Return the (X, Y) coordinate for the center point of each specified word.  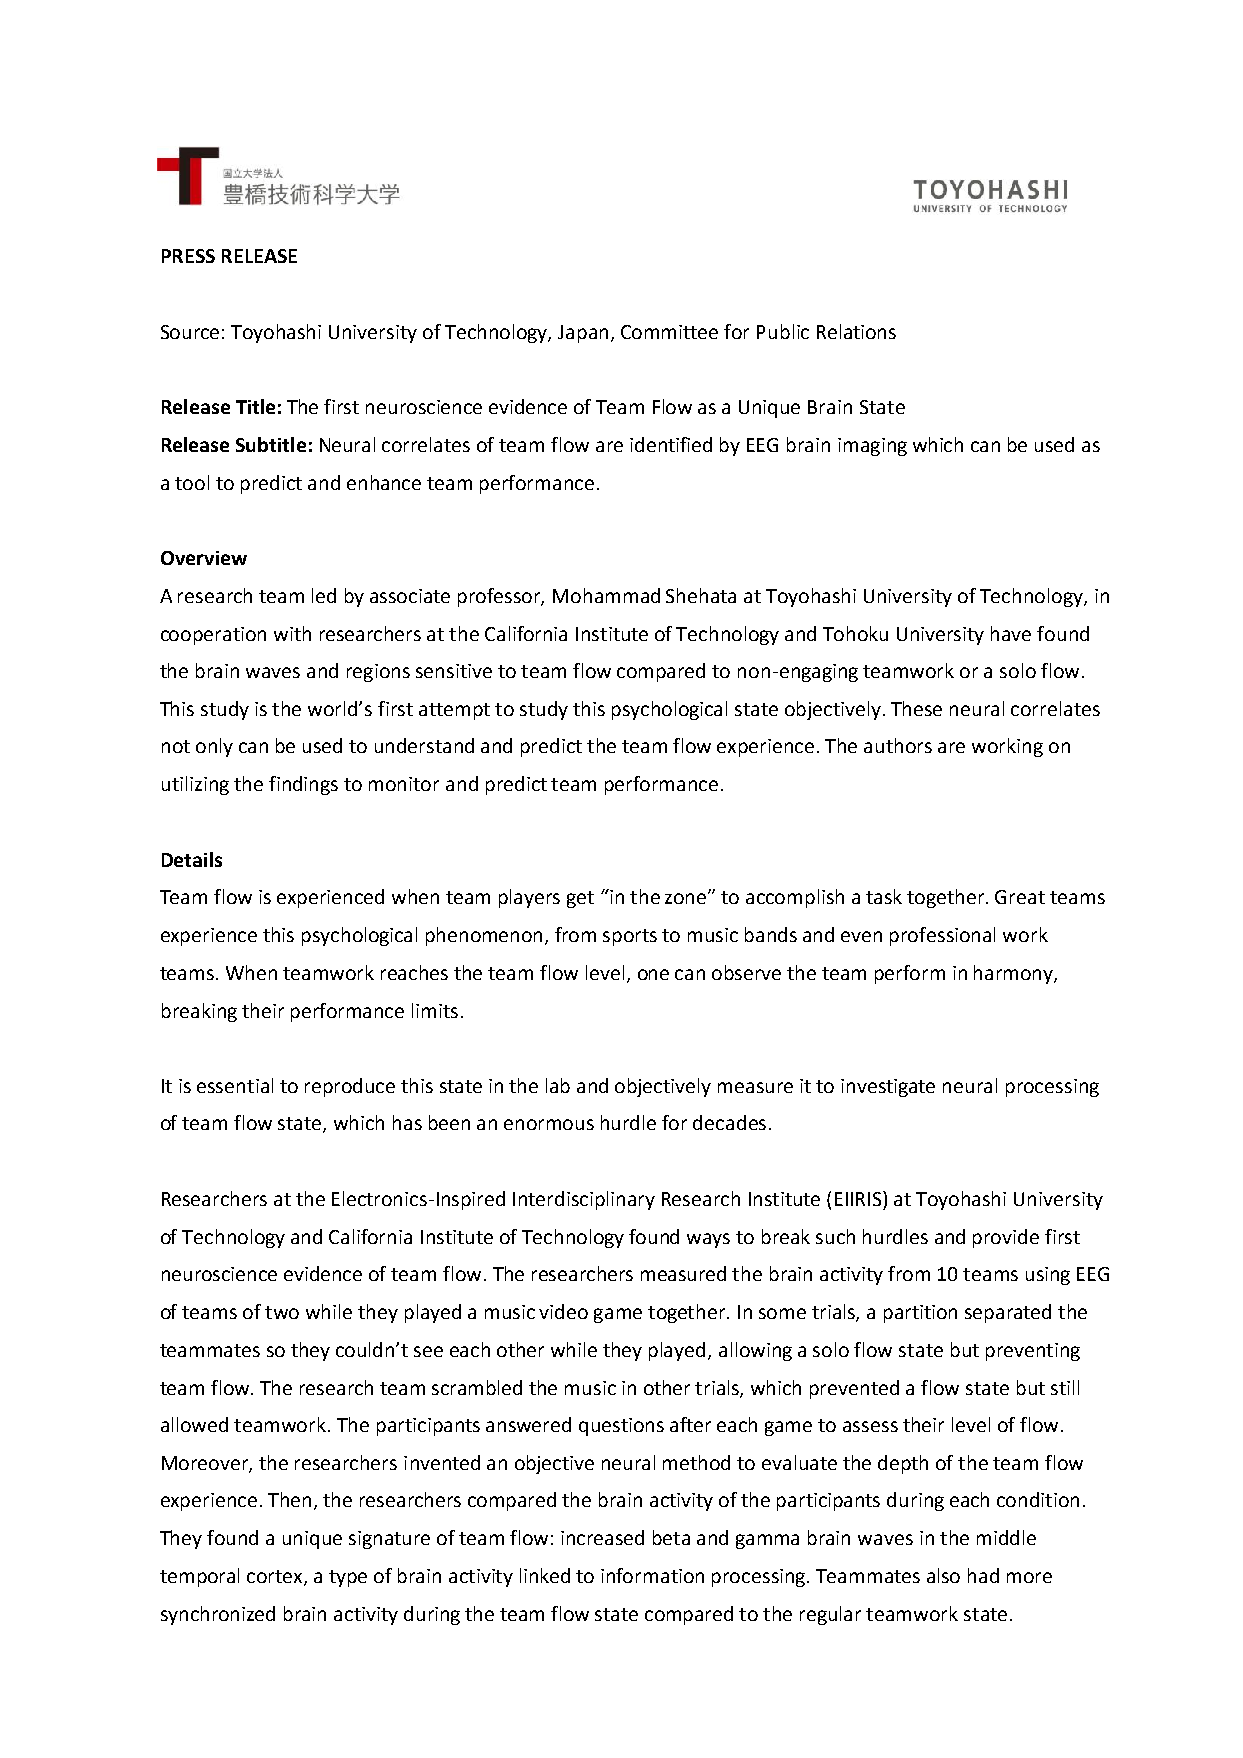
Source (190, 332)
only (214, 747)
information (652, 1575)
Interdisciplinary (584, 1200)
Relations (856, 331)
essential (235, 1085)
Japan (583, 334)
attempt (454, 711)
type (348, 1578)
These (916, 708)
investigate (888, 1088)
